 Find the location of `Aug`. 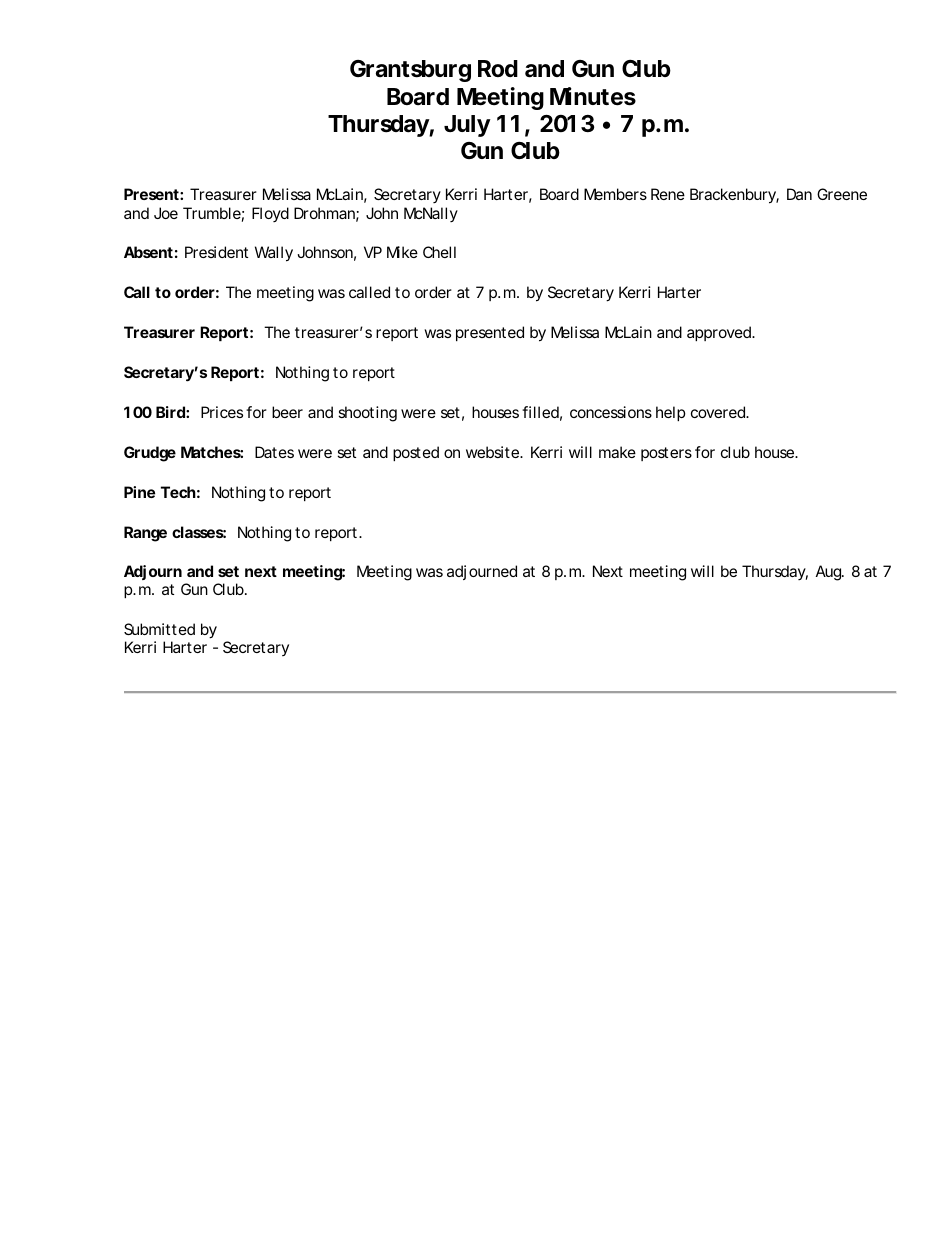

Aug is located at coordinates (830, 573).
